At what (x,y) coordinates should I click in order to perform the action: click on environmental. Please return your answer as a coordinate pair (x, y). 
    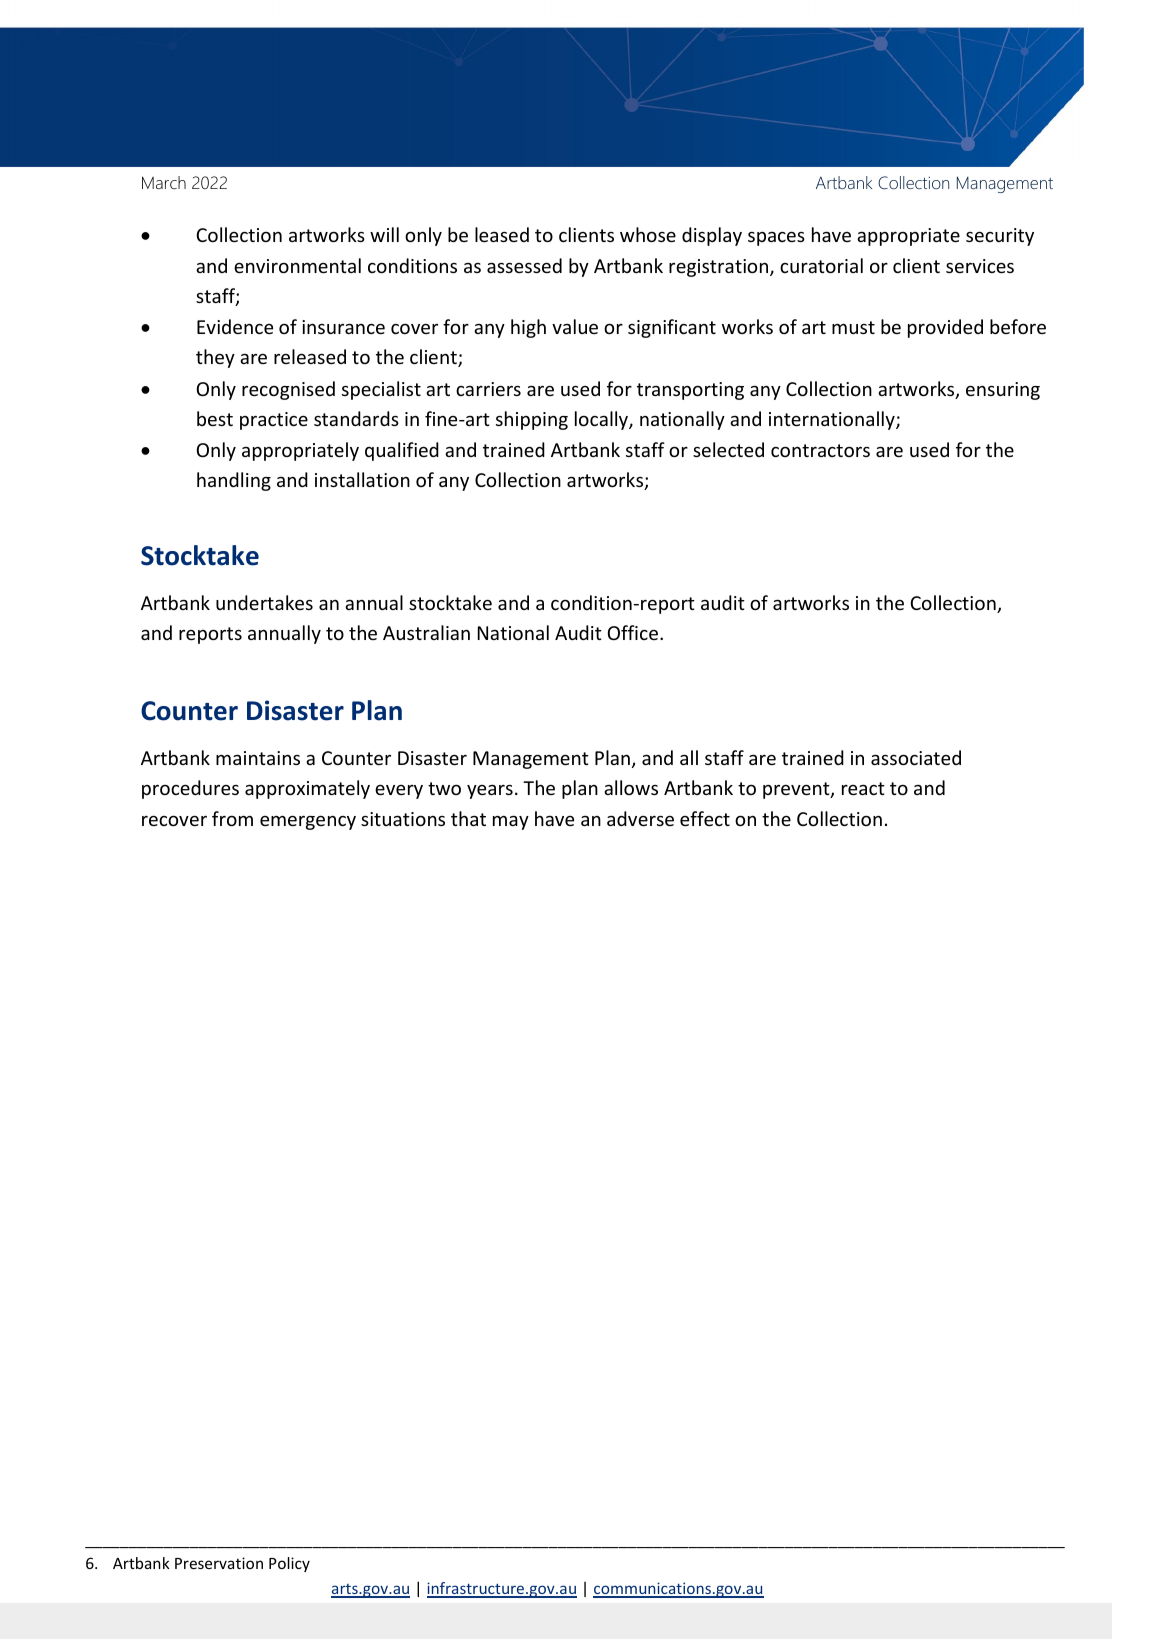
    Looking at the image, I should click on (297, 265).
